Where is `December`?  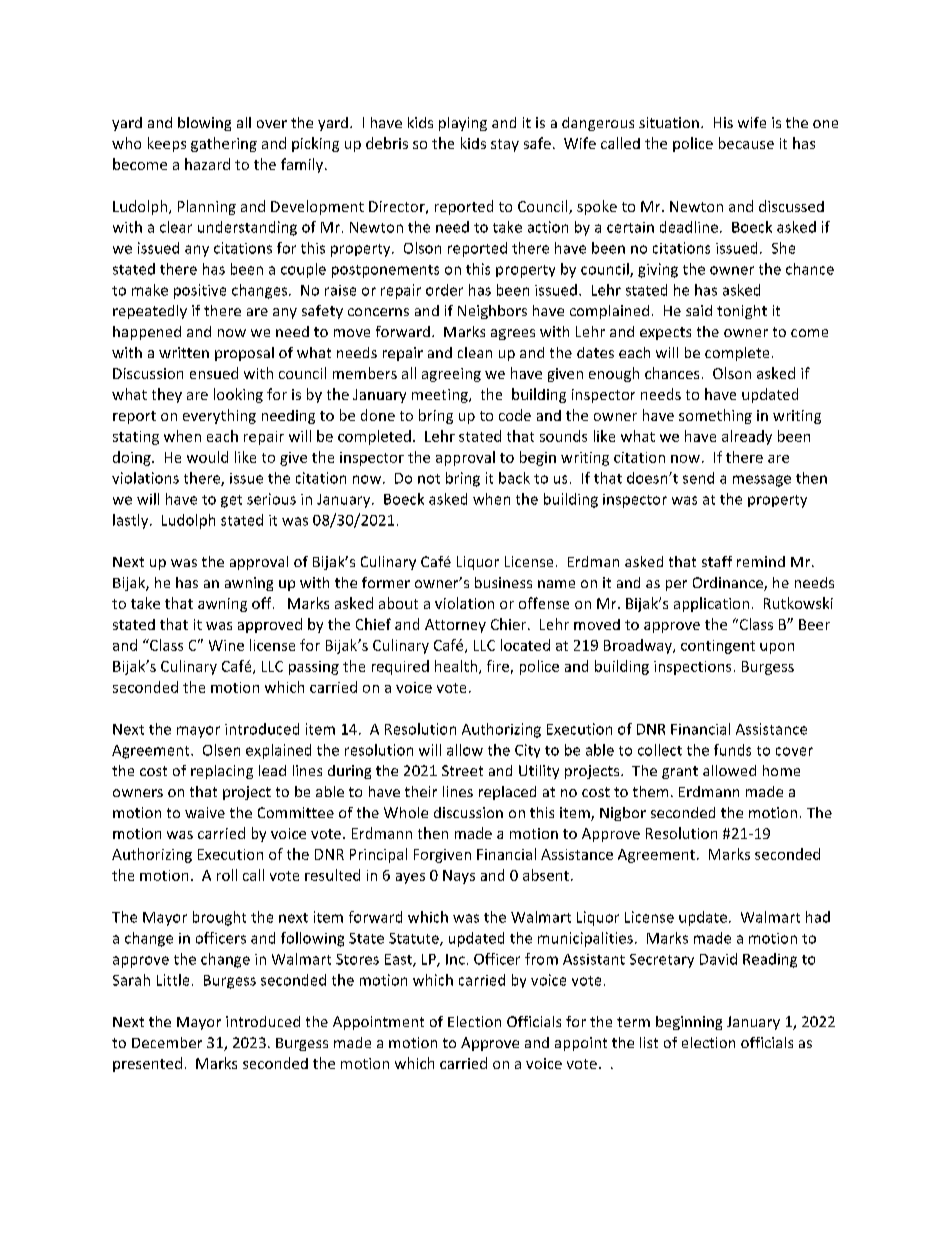
December is located at coordinates (167, 1042).
